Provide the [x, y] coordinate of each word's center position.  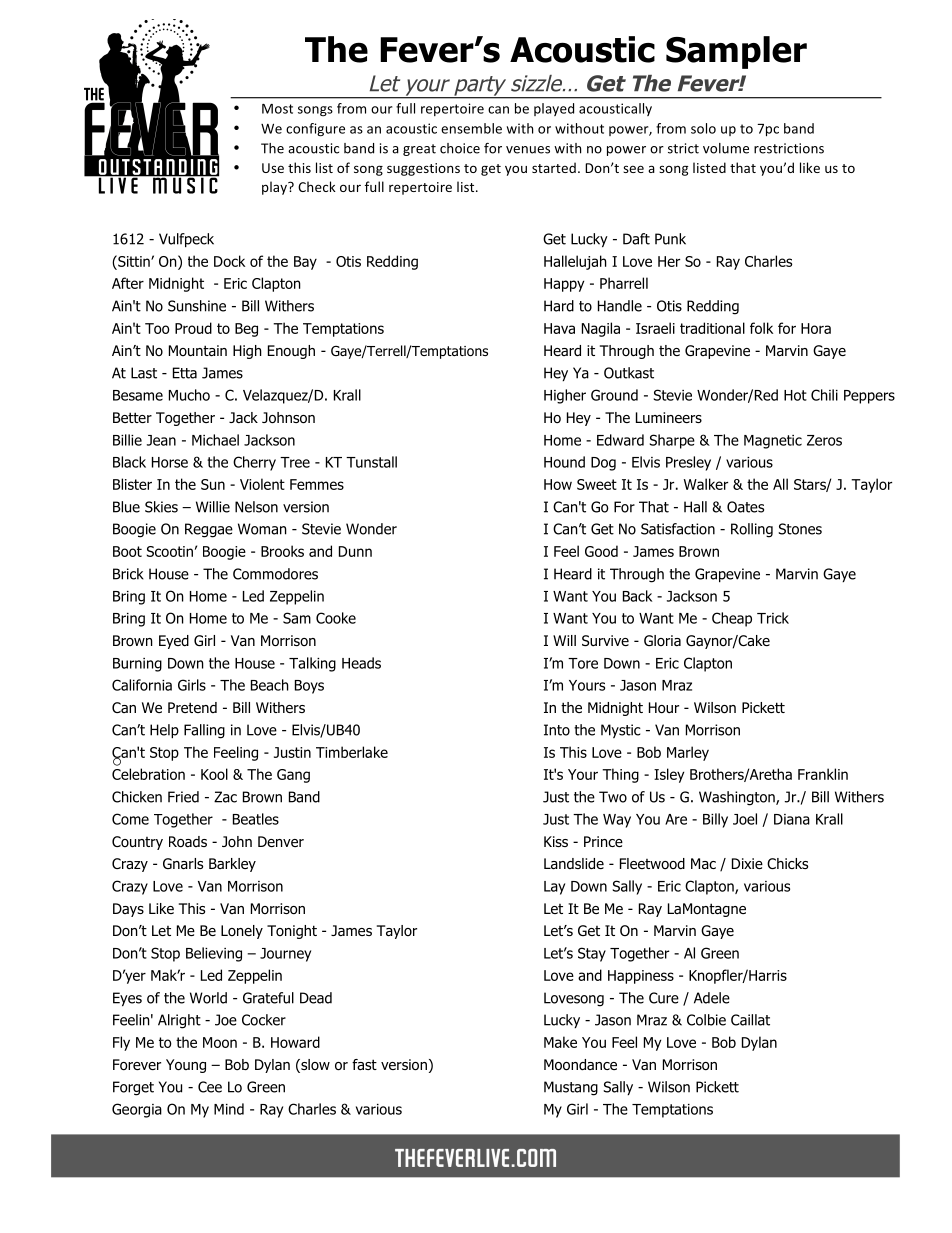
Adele [712, 998]
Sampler [736, 52]
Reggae [209, 530]
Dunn [355, 551]
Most [277, 109]
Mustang [571, 1088]
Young [186, 1066]
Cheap [732, 619]
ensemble [471, 128]
